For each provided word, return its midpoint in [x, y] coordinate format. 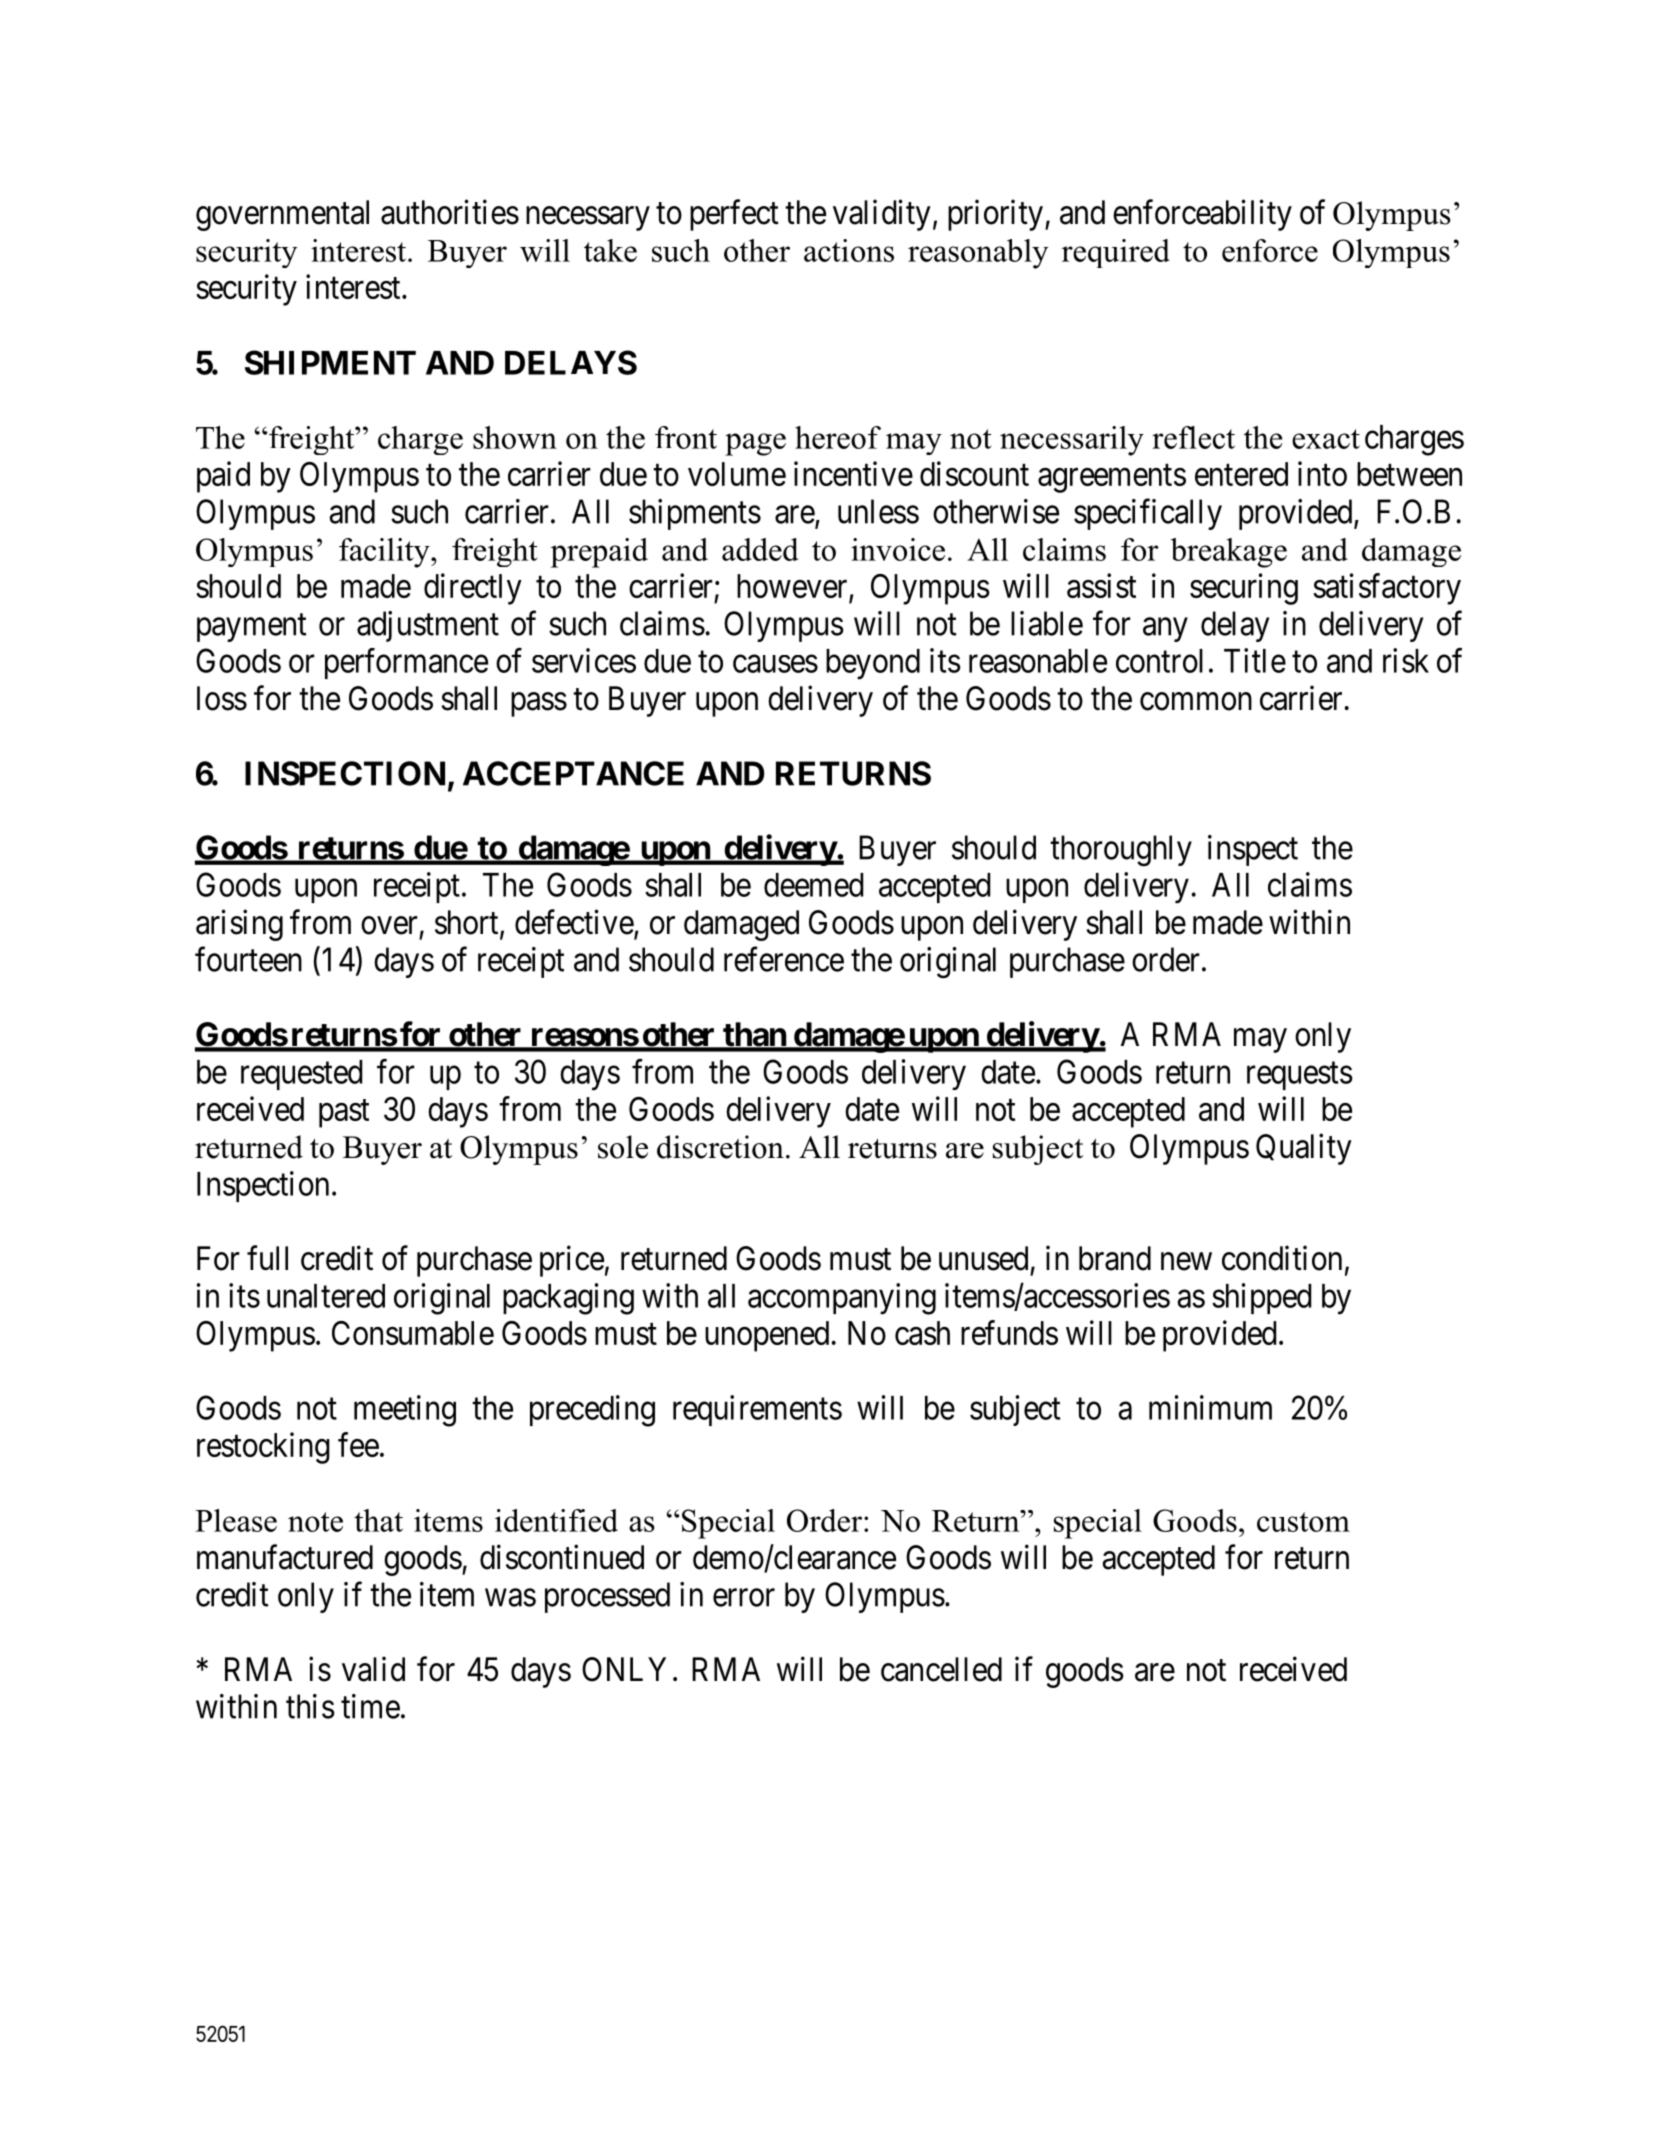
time [370, 1706]
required [1116, 253]
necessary [588, 219]
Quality [1304, 1149]
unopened [767, 1336]
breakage [1229, 553]
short [468, 923]
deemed [813, 885]
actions [849, 250]
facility [385, 553]
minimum [1210, 1407]
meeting [405, 1411]
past [344, 1113]
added [760, 549]
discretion [720, 1147]
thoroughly [1121, 851]
